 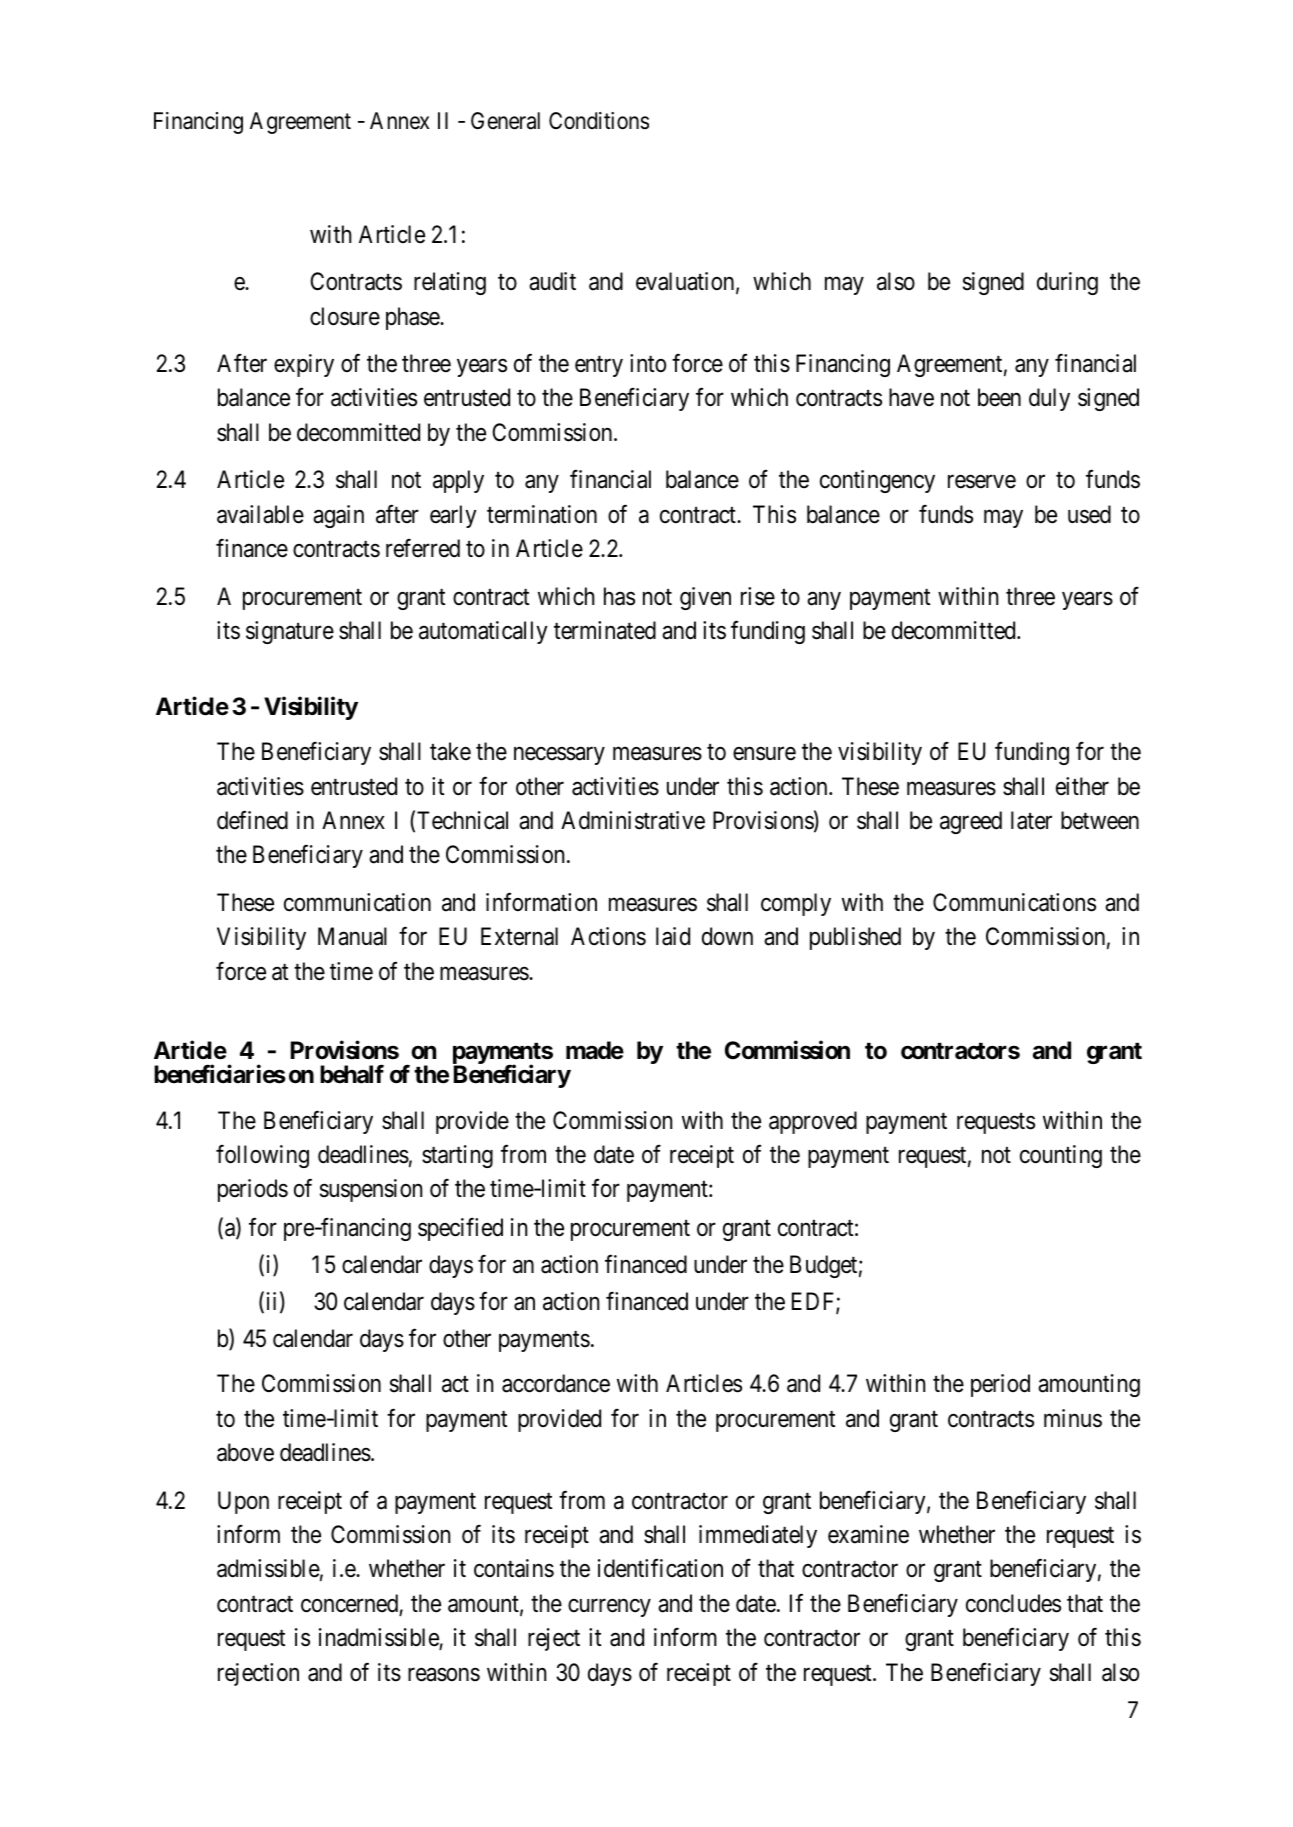 What do you see at coordinates (813, 1122) in the page?
I see `approved` at bounding box center [813, 1122].
